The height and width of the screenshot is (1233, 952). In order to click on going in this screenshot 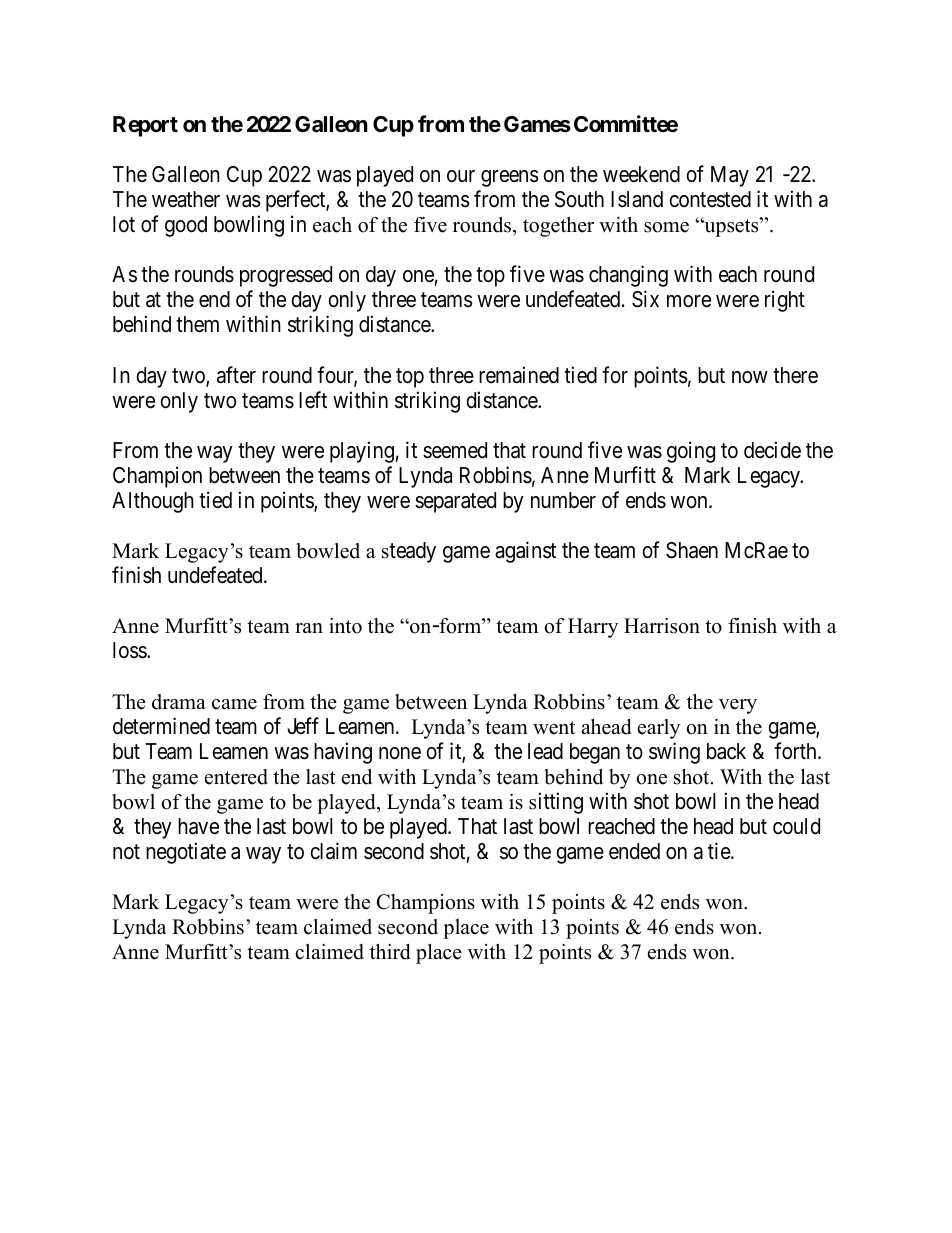, I will do `click(691, 452)`.
